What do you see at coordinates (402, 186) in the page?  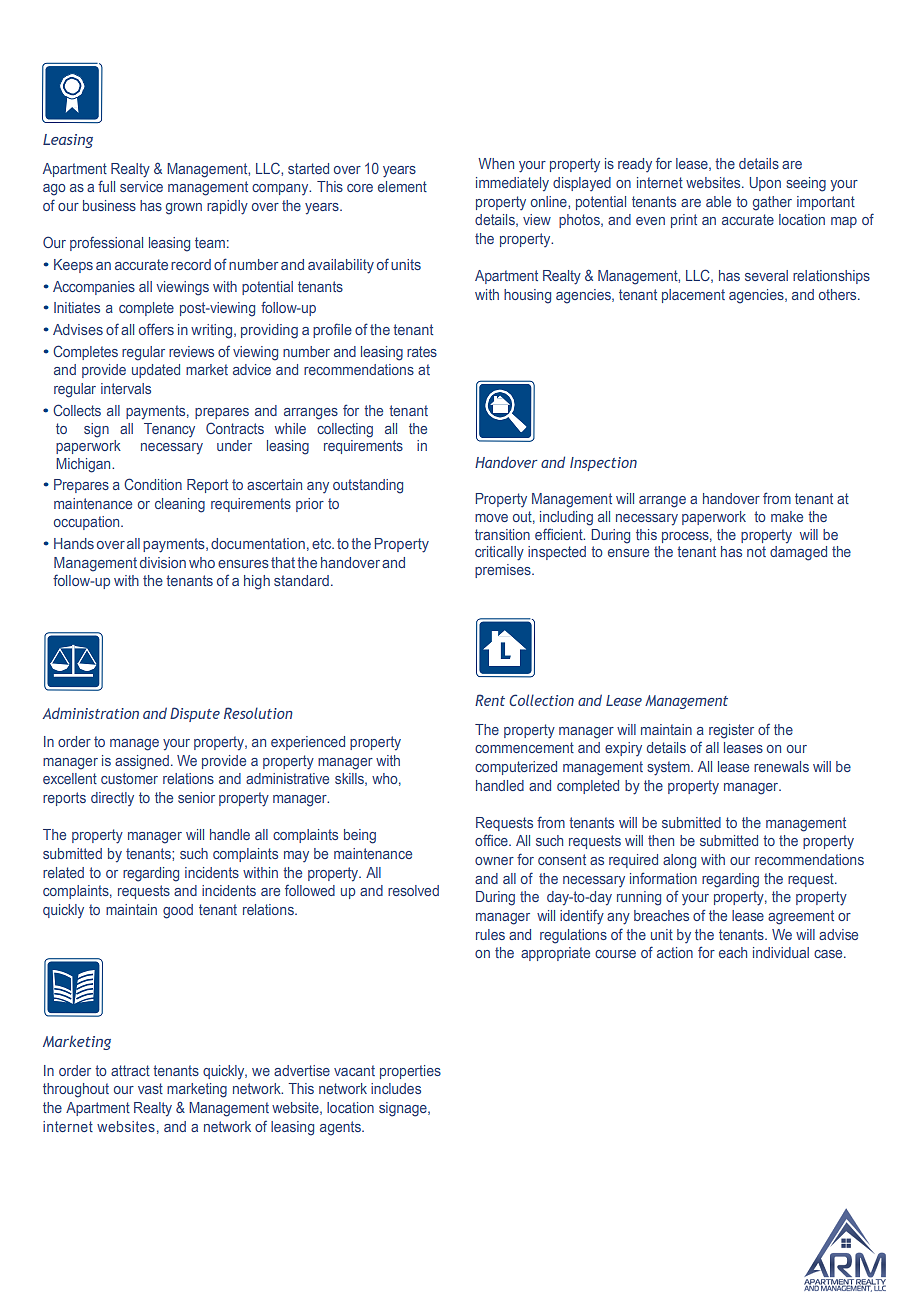 I see `element` at bounding box center [402, 186].
